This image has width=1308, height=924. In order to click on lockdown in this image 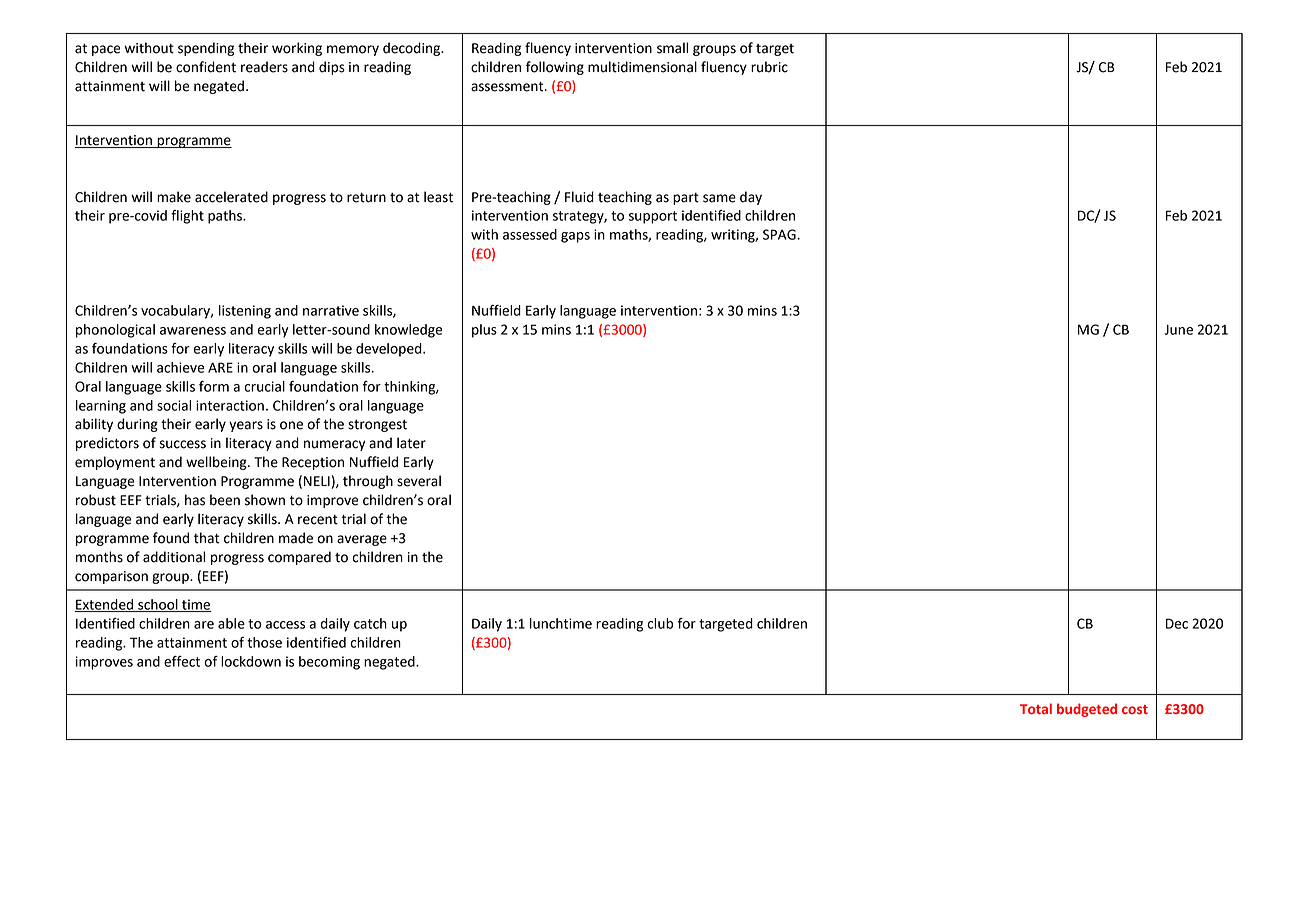, I will do `click(251, 661)`.
